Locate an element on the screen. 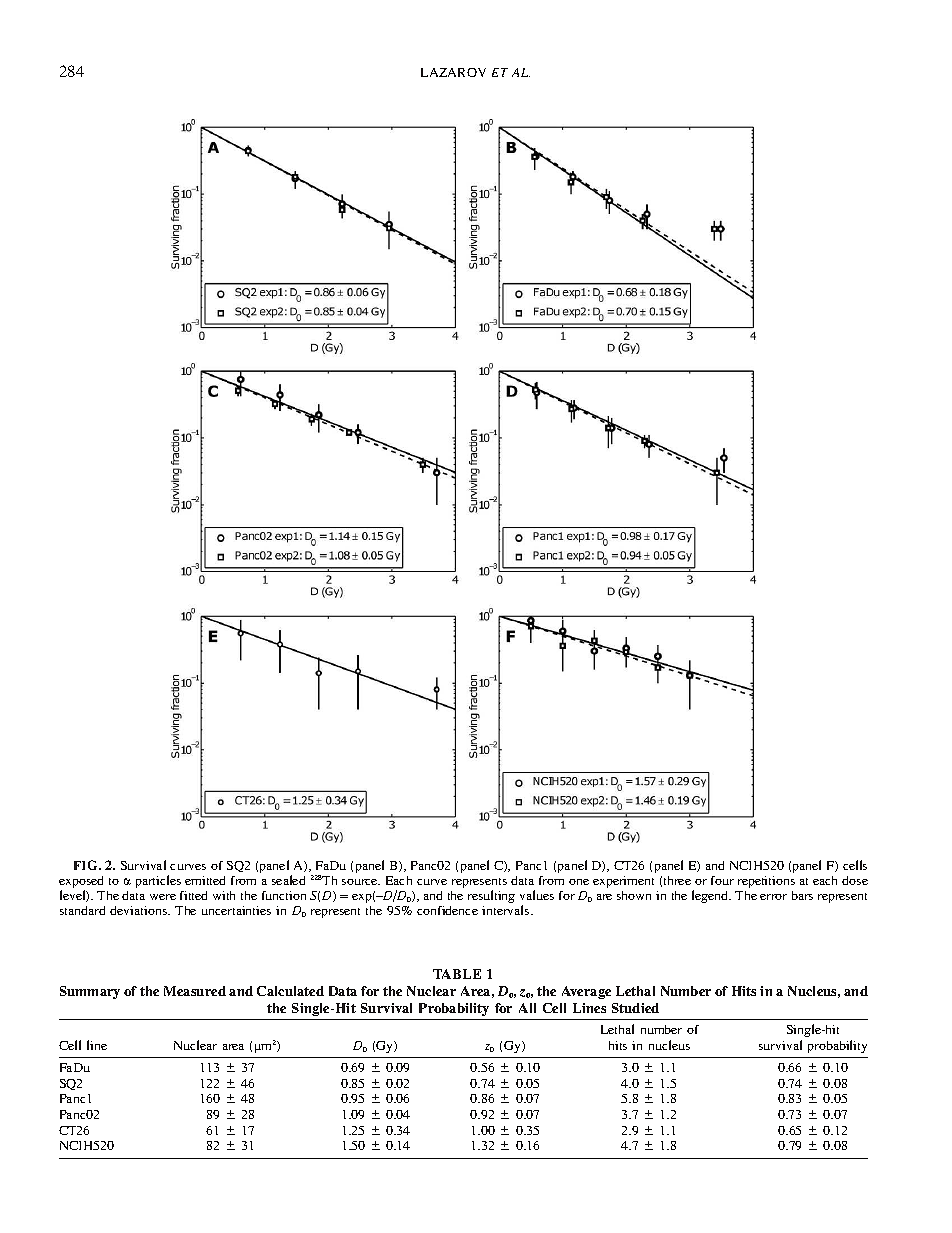  Calculated is located at coordinates (290, 991).
